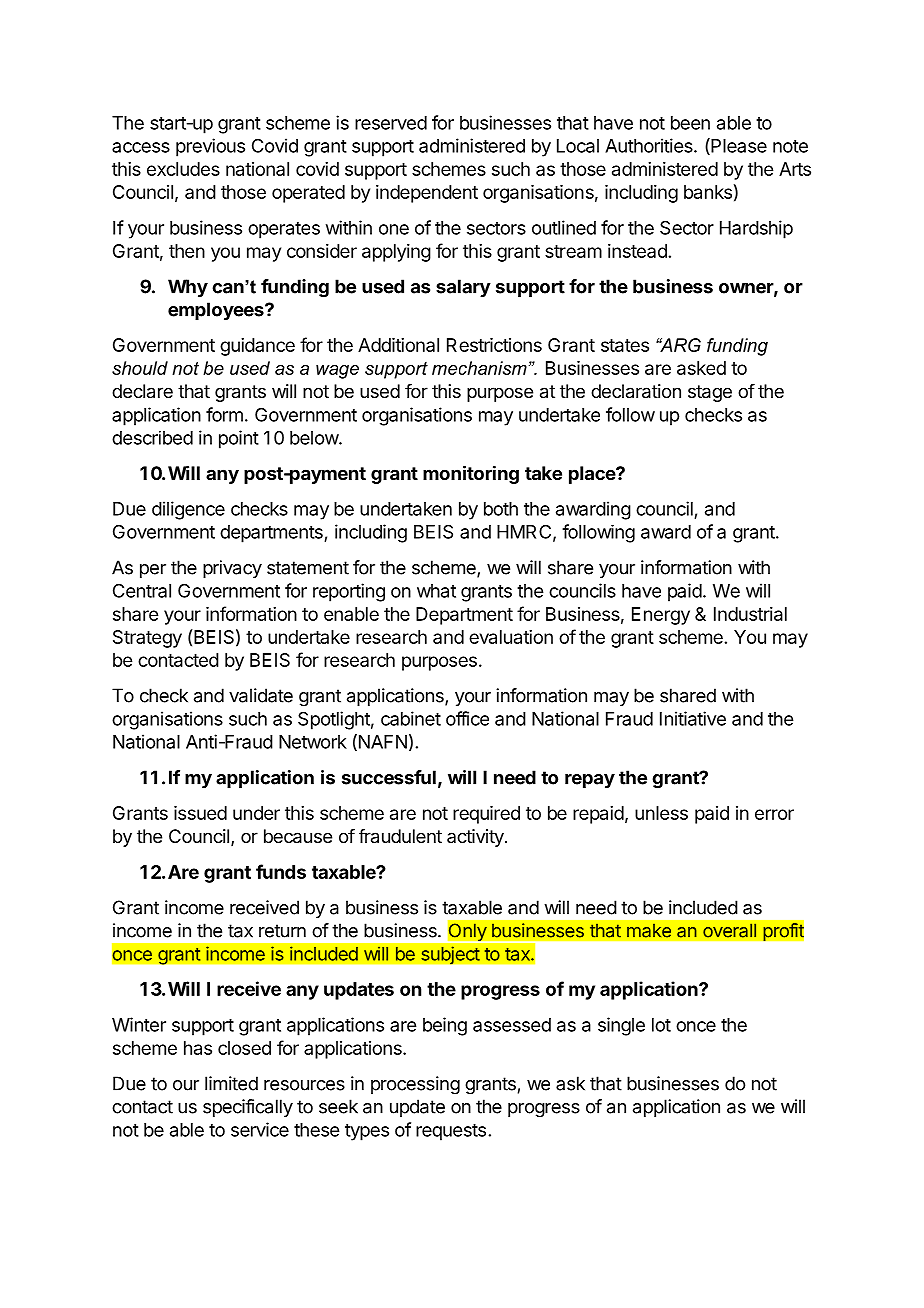 The image size is (924, 1308). Describe the element at coordinates (750, 614) in the screenshot. I see `Industrial` at that location.
